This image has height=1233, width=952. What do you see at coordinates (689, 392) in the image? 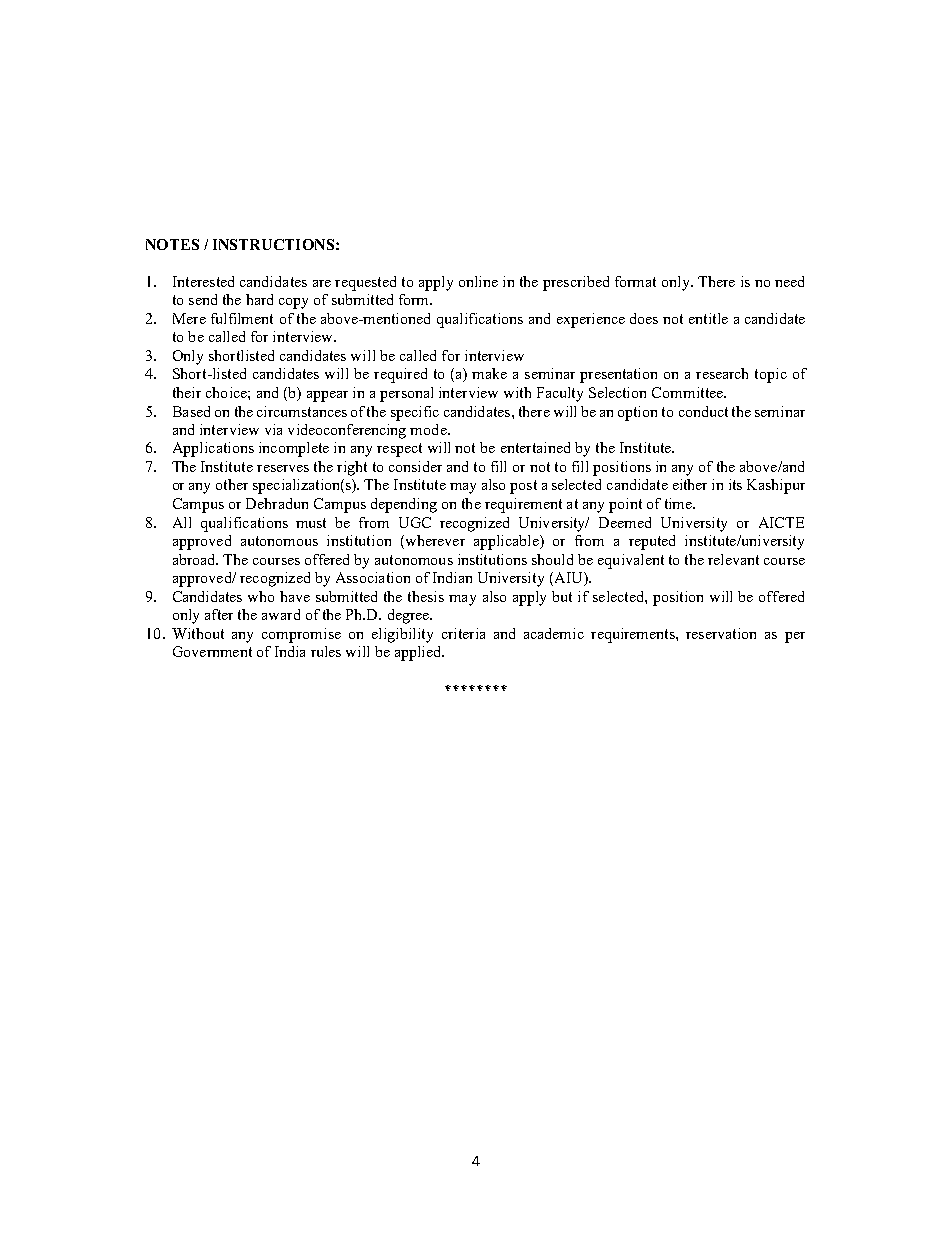
I see `Committee` at bounding box center [689, 392].
